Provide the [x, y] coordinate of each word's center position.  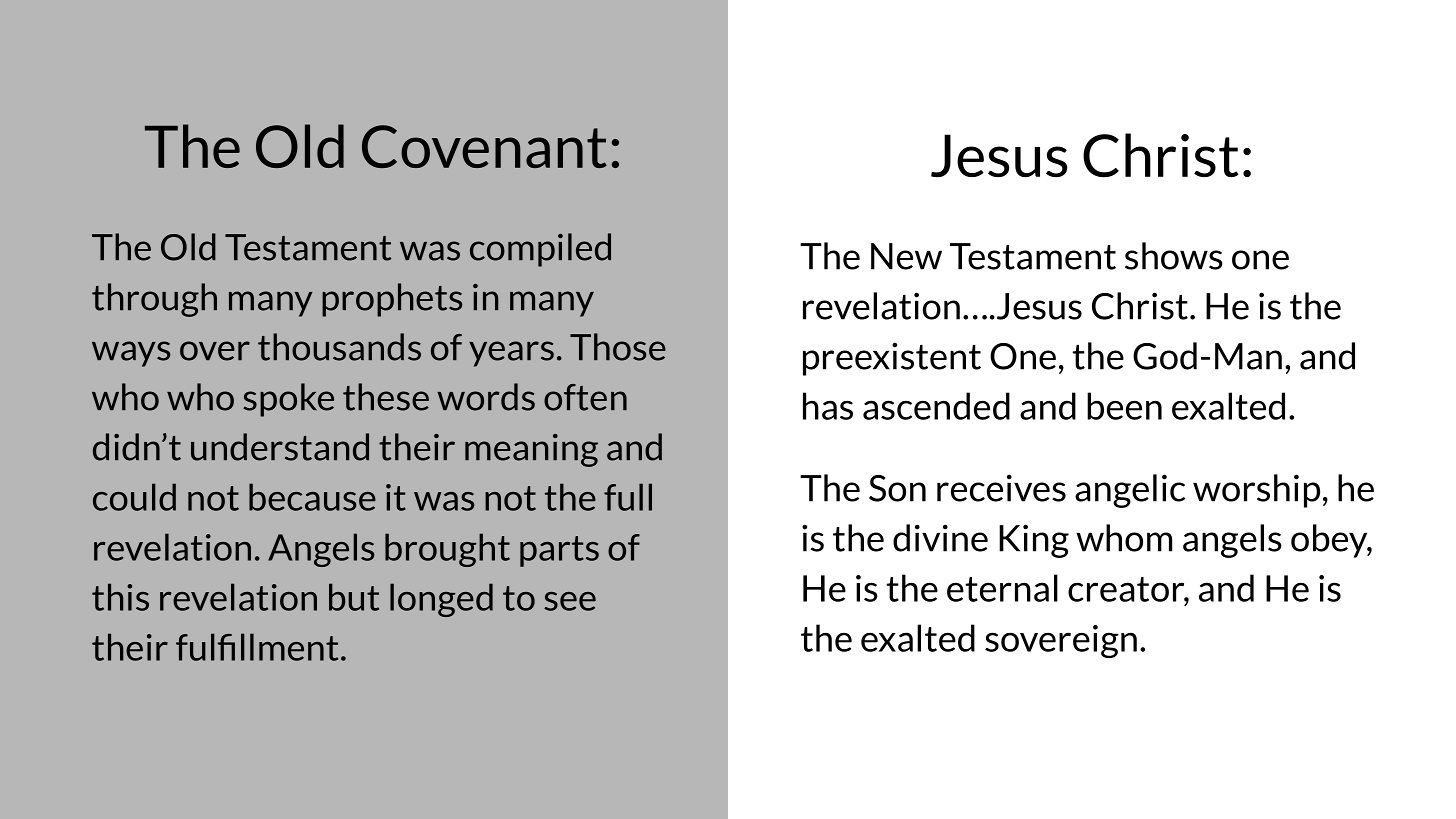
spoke [288, 400]
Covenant [484, 146]
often [585, 397]
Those [618, 347]
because [312, 497]
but [354, 597]
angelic [1130, 491]
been [1124, 406]
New [906, 256]
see [570, 601]
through [154, 300]
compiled [540, 250]
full [628, 497]
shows [1174, 256]
